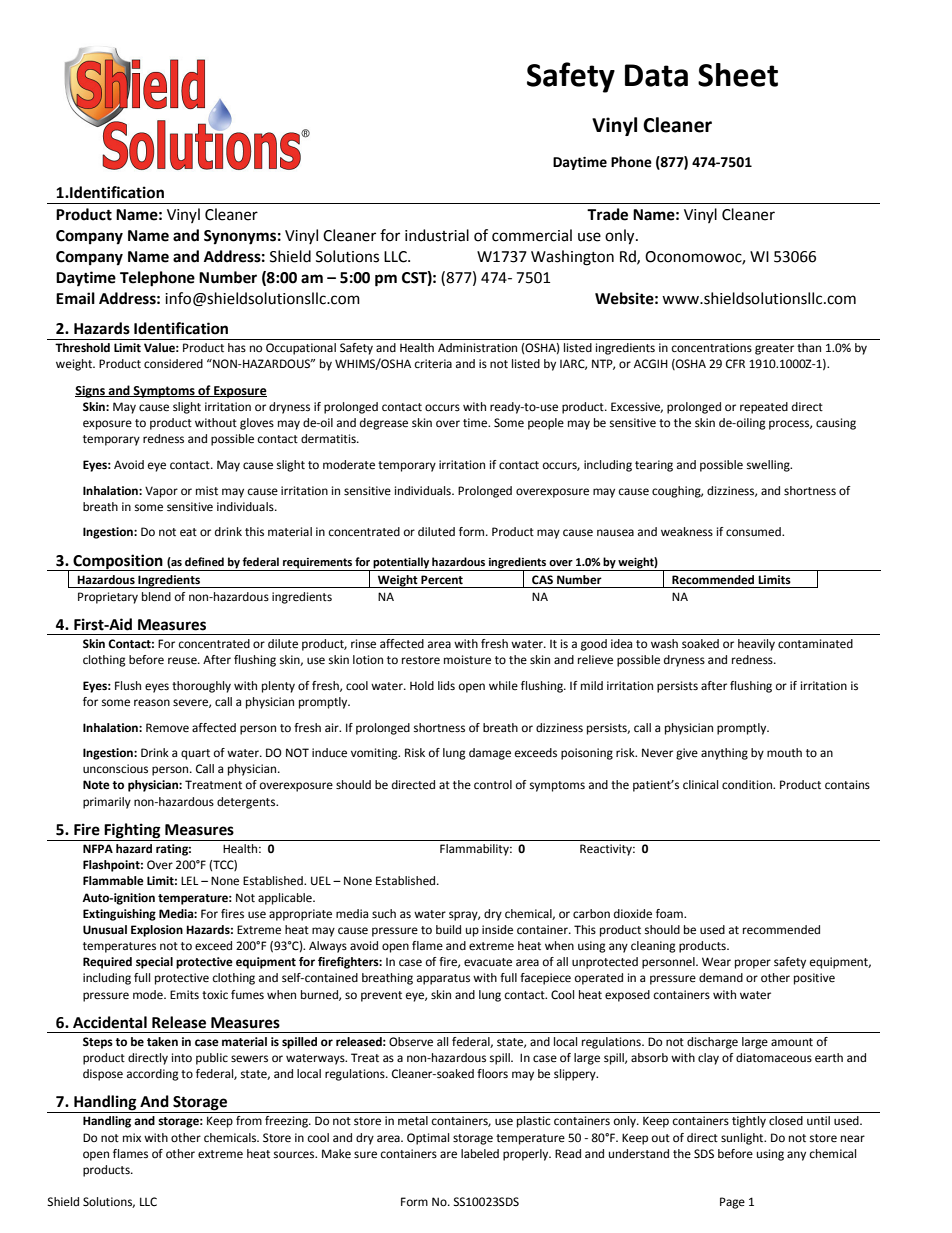 The image size is (952, 1233). What do you see at coordinates (132, 1137) in the screenshot?
I see `mix` at bounding box center [132, 1137].
